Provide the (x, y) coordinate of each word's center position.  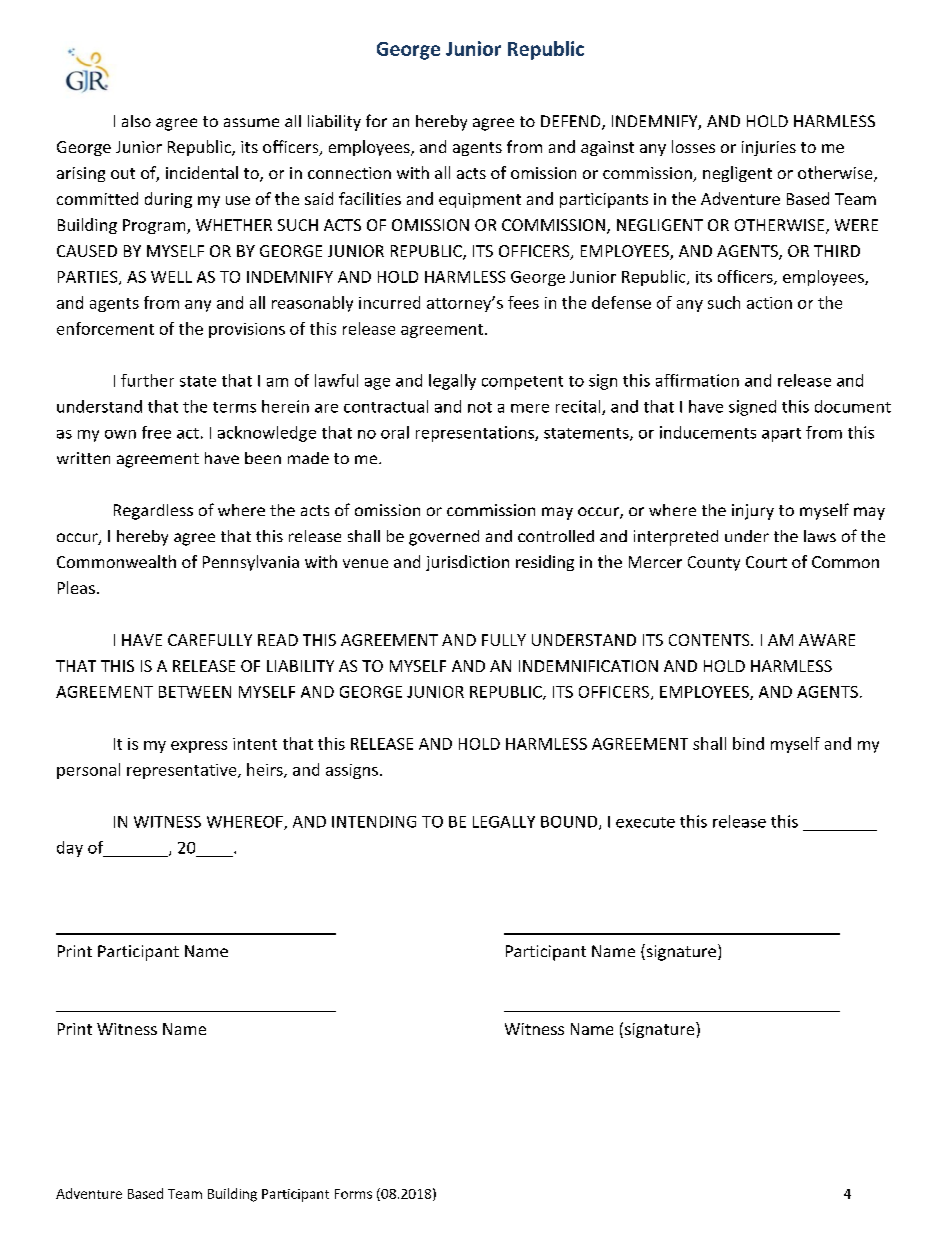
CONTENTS (710, 640)
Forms (353, 1194)
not (480, 407)
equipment (480, 200)
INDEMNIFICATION (588, 666)
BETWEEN (195, 692)
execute (645, 822)
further (147, 380)
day (70, 849)
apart (781, 435)
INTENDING (374, 822)
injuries (769, 148)
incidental (202, 172)
